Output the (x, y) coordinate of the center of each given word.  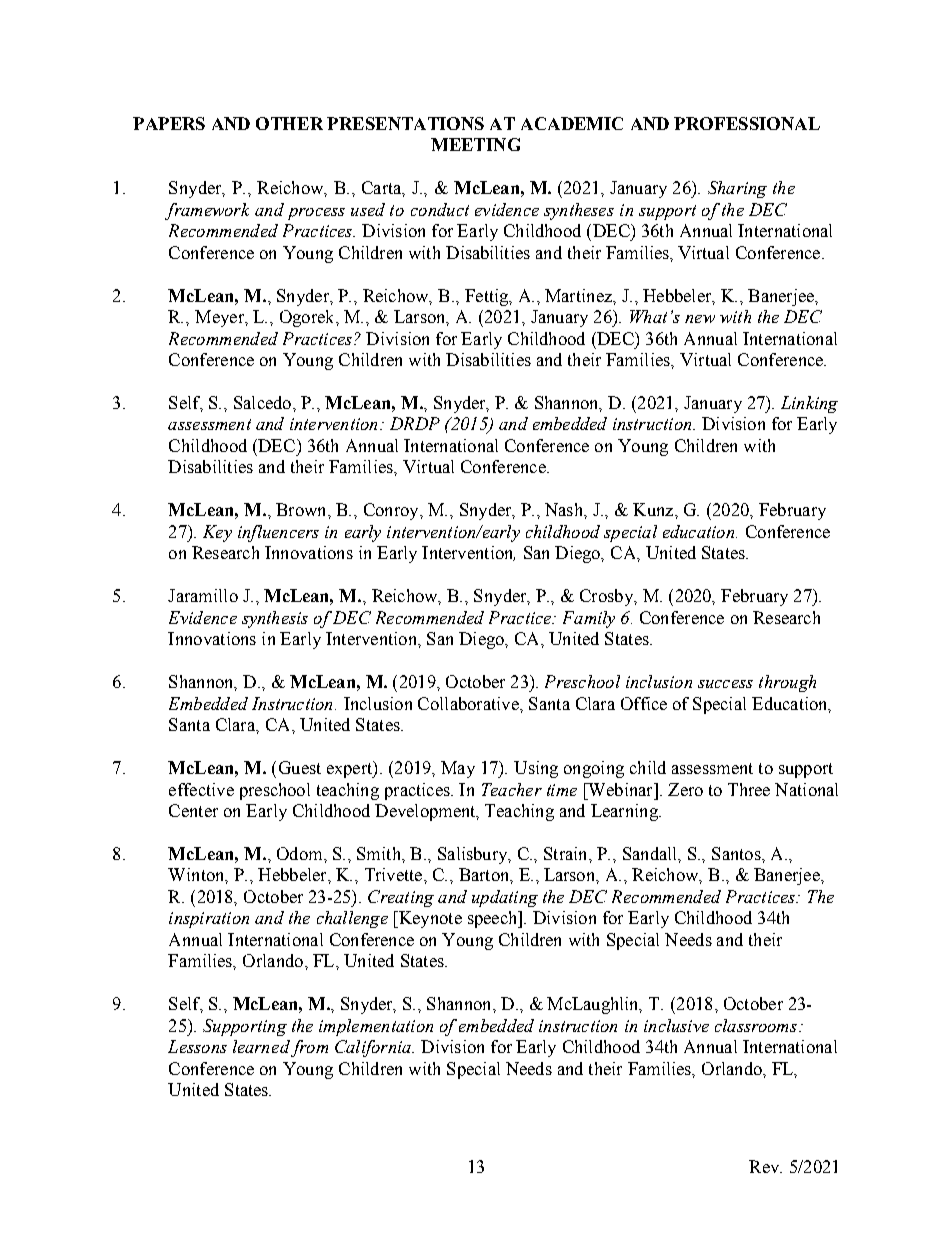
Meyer (220, 318)
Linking (809, 404)
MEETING (475, 144)
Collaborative (469, 703)
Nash (565, 509)
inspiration (209, 920)
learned (261, 1046)
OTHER (289, 123)
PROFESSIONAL (747, 123)
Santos (737, 853)
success (725, 684)
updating (505, 898)
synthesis (275, 619)
